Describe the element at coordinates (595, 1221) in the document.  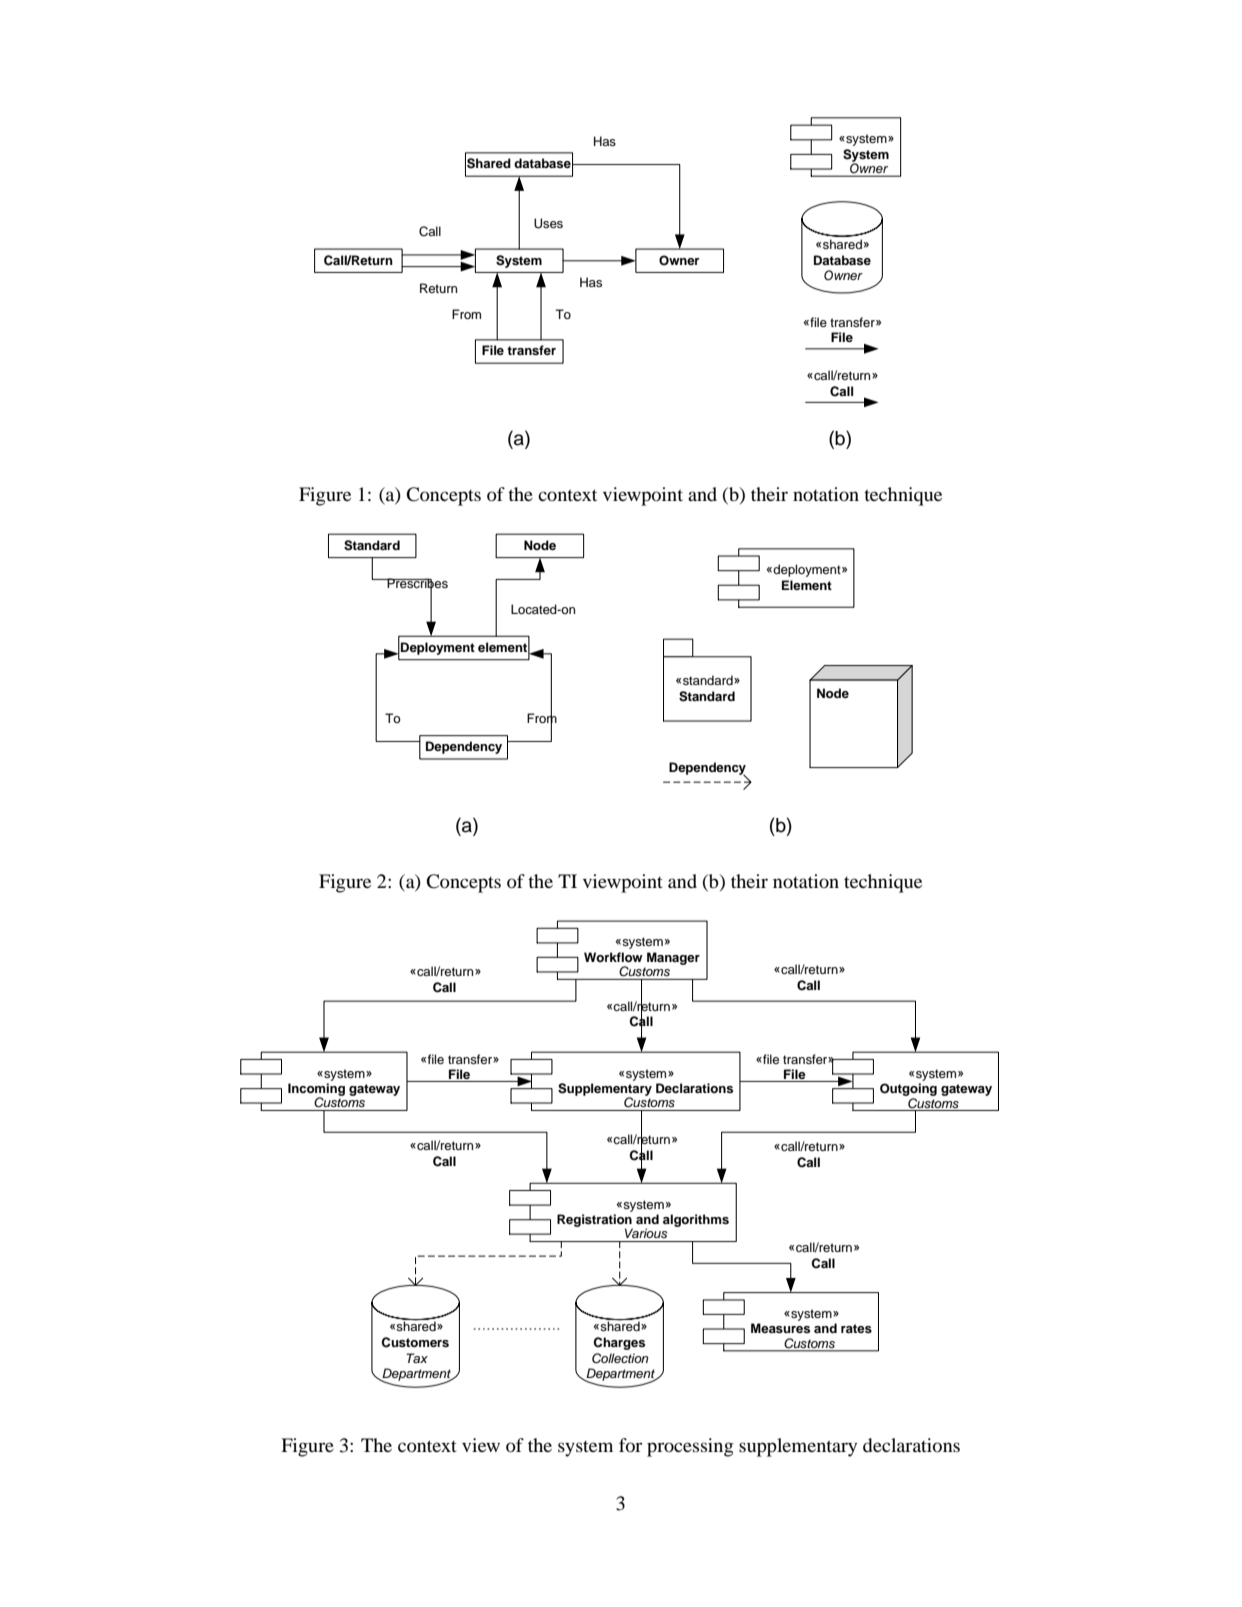
I see `Registration` at that location.
